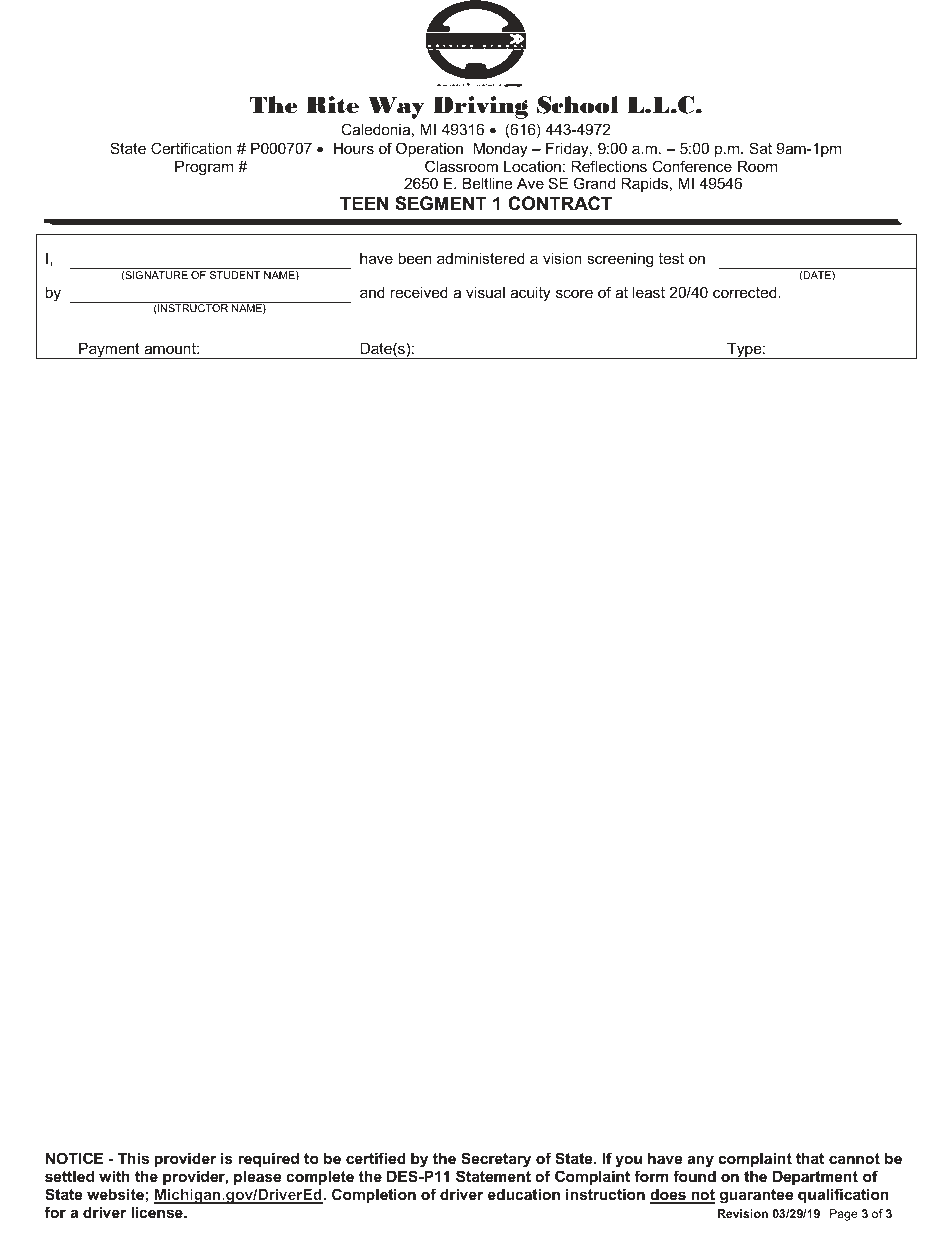 The image size is (952, 1233). What do you see at coordinates (235, 275) in the document?
I see `STUDENT` at bounding box center [235, 275].
